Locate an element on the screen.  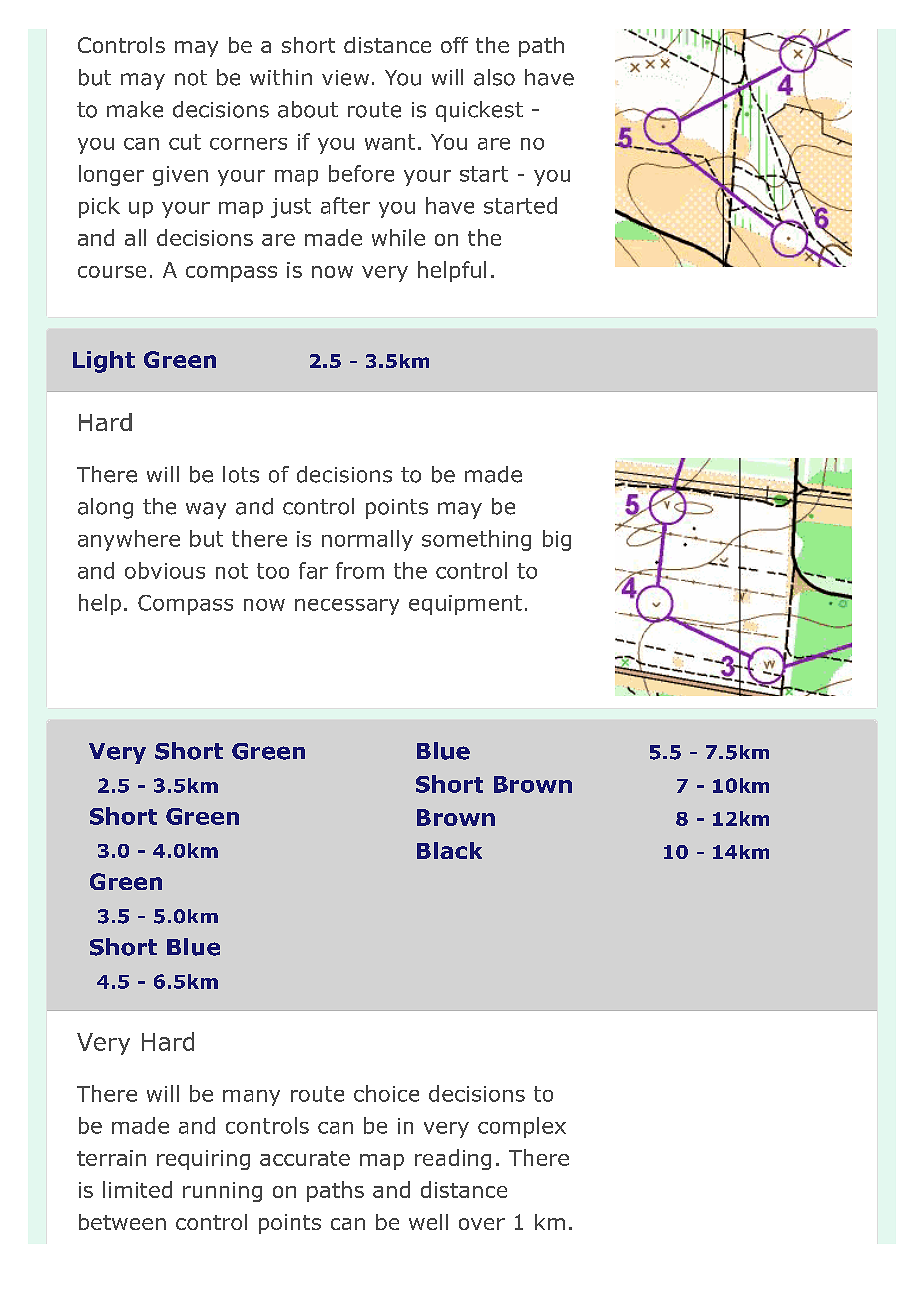
along is located at coordinates (105, 508).
